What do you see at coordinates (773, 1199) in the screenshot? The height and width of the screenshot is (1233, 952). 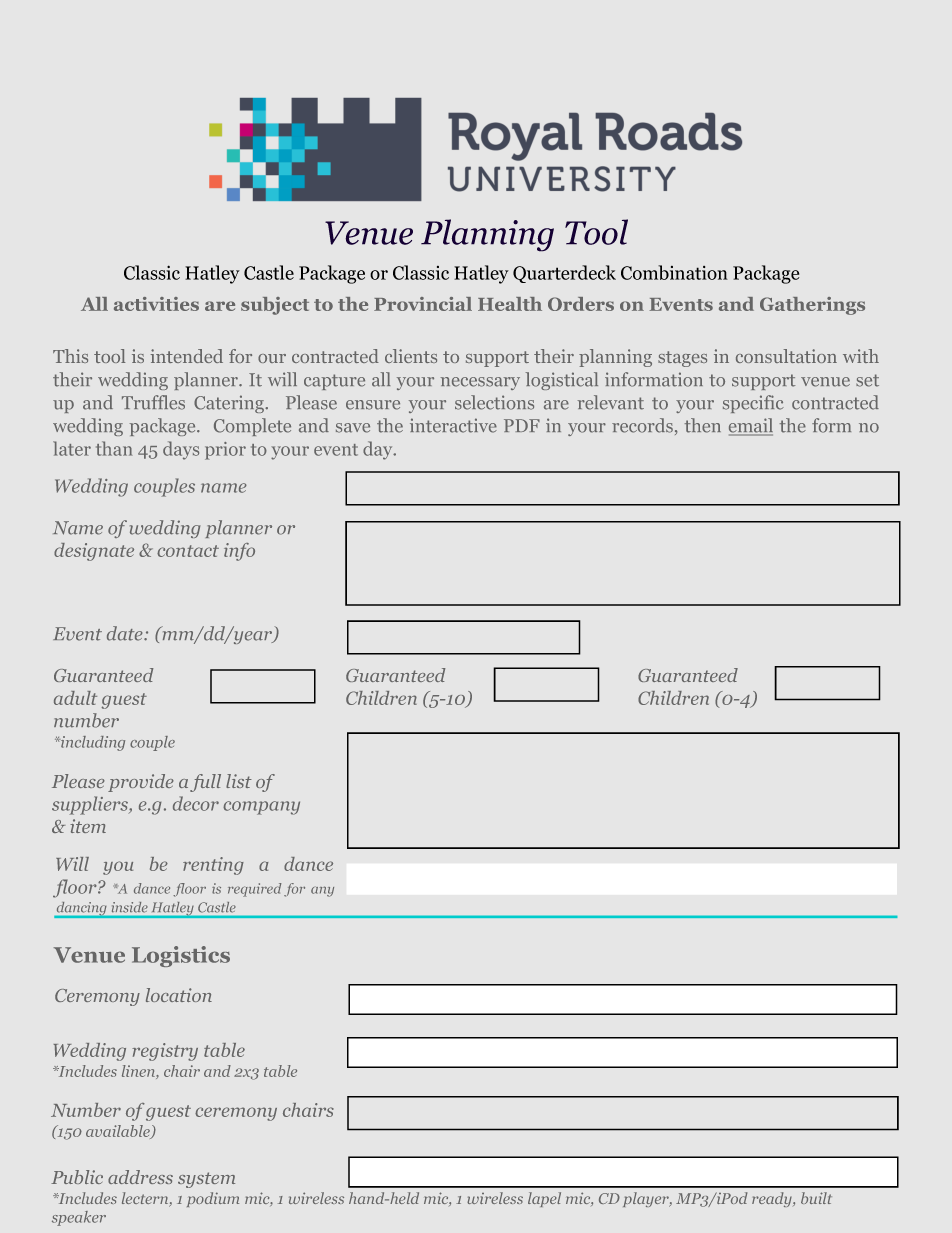 I see `ready` at bounding box center [773, 1199].
